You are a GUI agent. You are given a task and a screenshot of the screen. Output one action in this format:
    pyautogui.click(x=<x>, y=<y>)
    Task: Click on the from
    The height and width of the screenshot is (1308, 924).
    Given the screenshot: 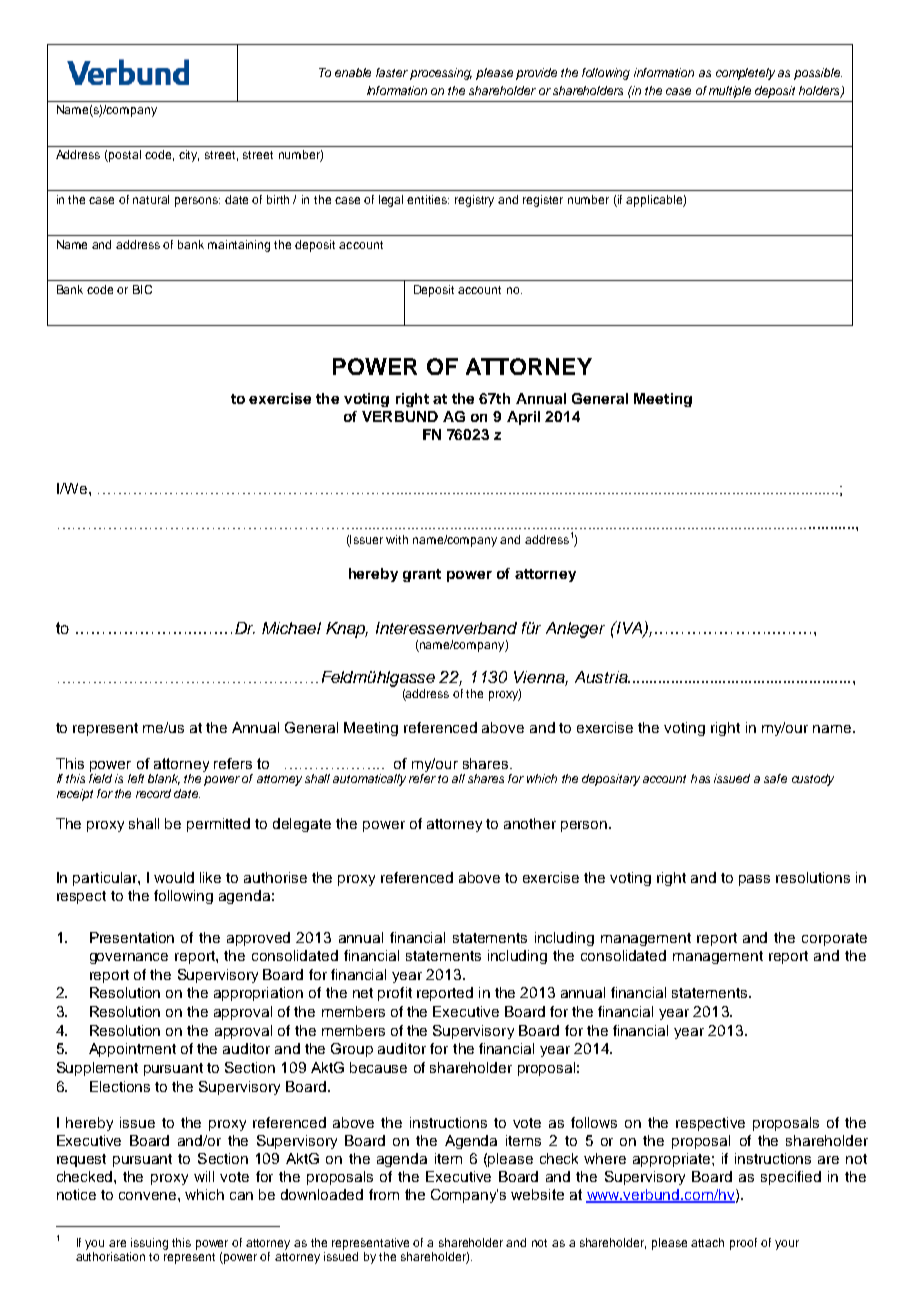 What is the action you would take?
    pyautogui.click(x=384, y=1194)
